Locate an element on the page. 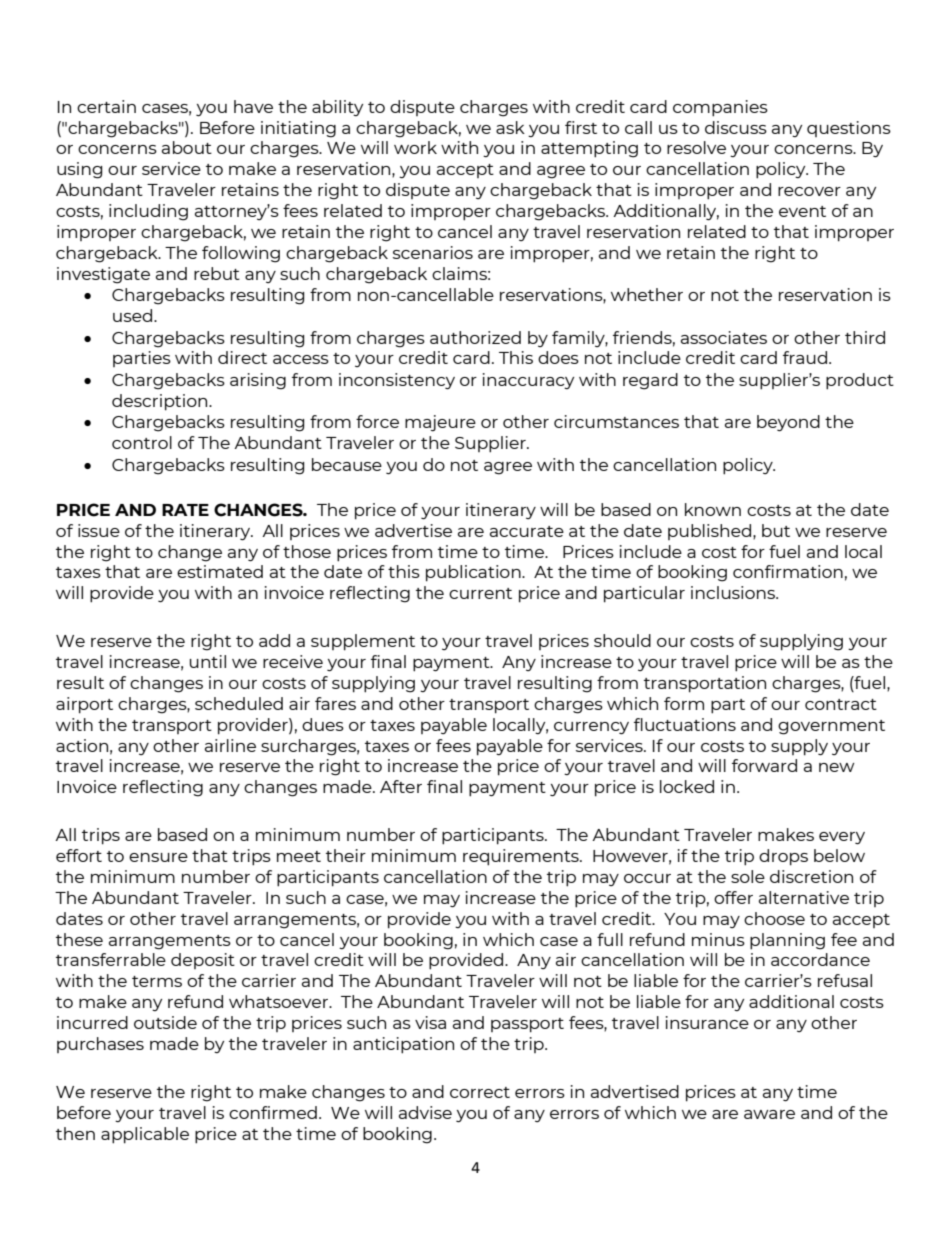  beyond is located at coordinates (788, 423).
